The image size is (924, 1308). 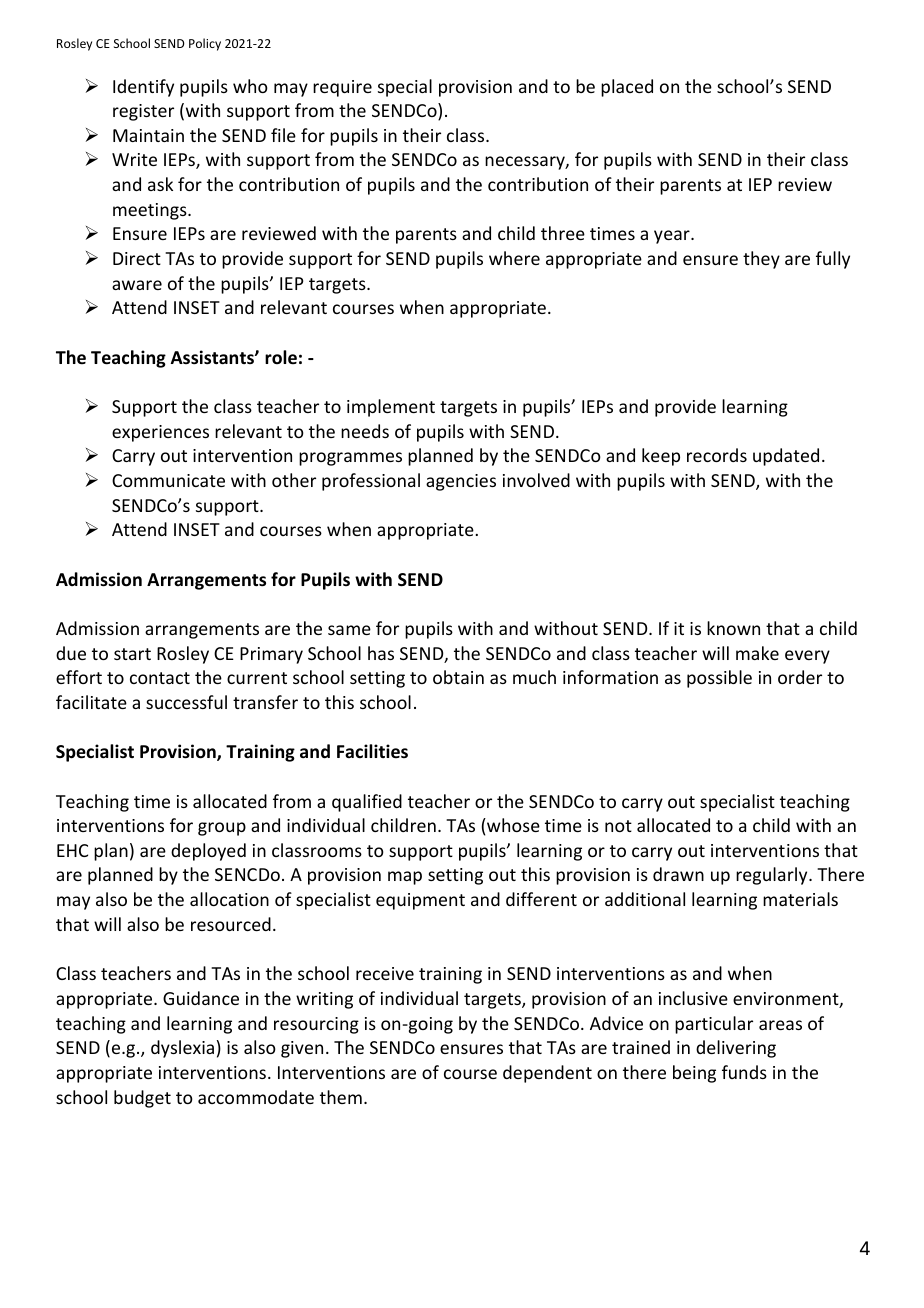 I want to click on placed, so click(x=627, y=88).
